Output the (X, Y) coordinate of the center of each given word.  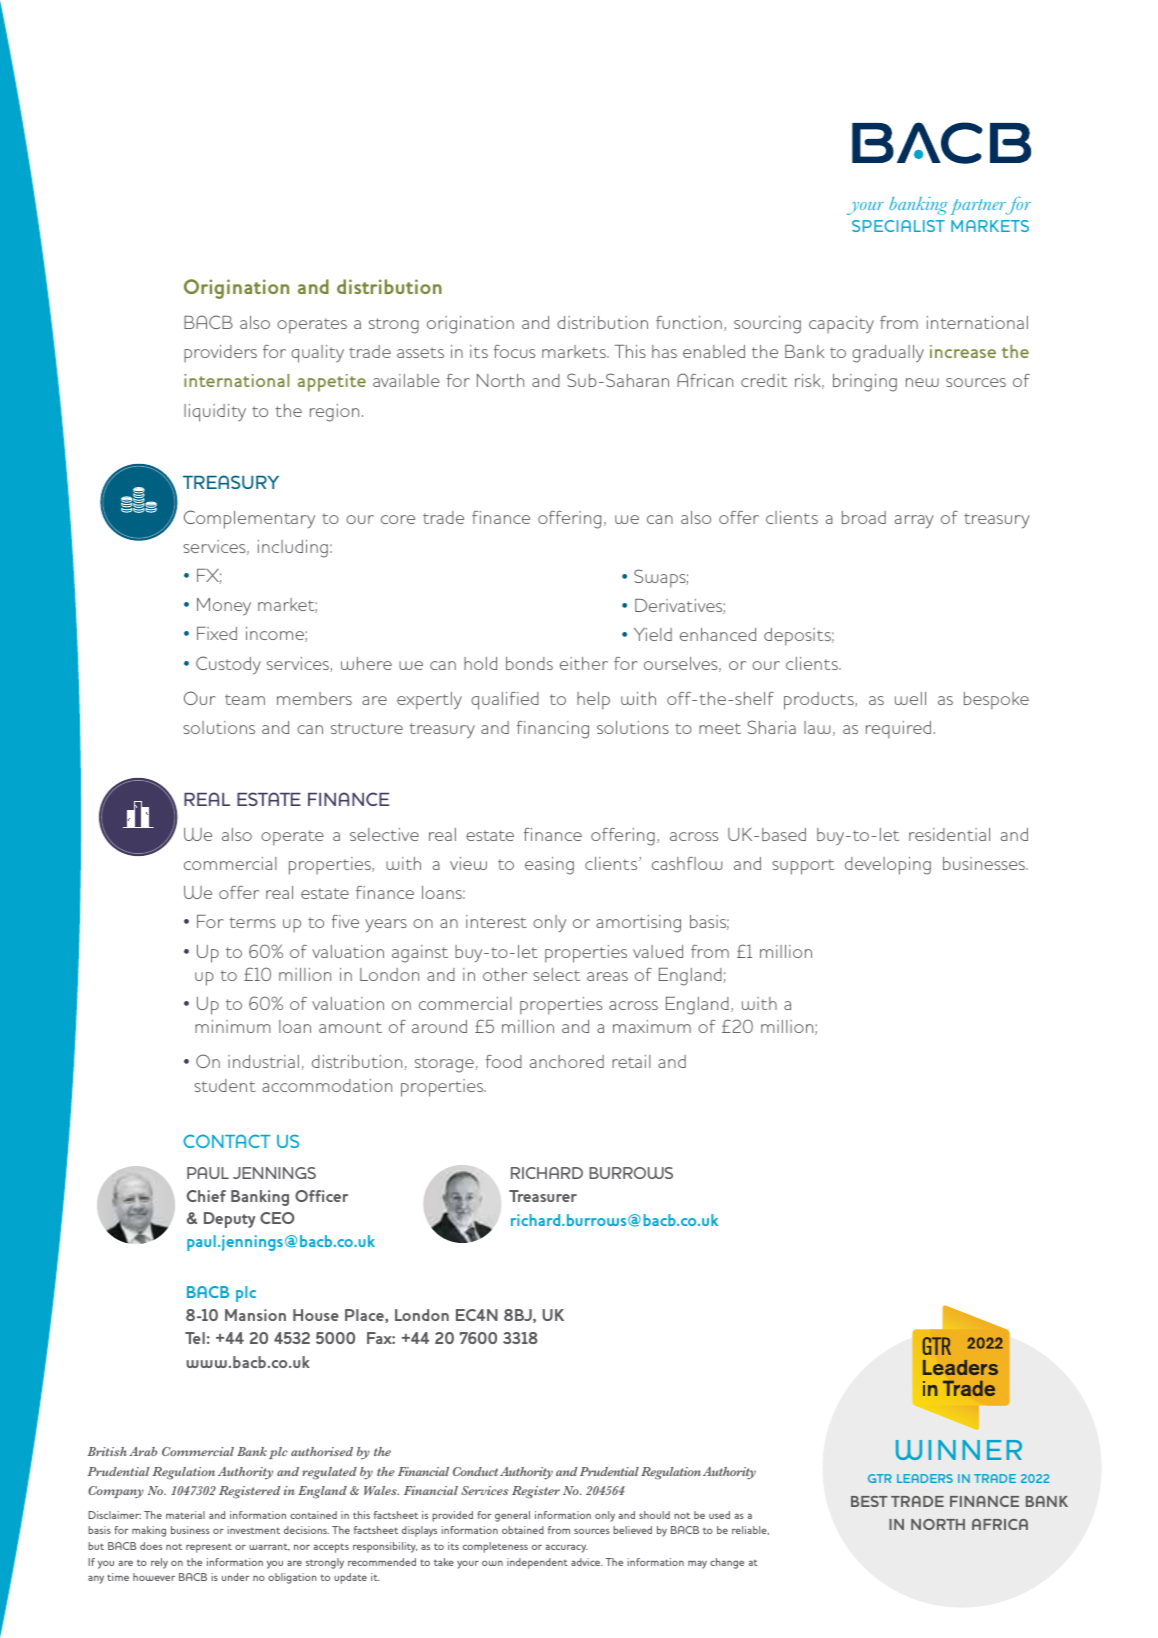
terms (253, 922)
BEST (869, 1501)
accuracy (566, 1548)
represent (209, 1548)
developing (888, 866)
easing (549, 866)
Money (224, 607)
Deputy (229, 1220)
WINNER (959, 1450)
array (914, 522)
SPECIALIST (898, 226)
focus (514, 351)
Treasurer (543, 1196)
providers (220, 354)
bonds (529, 663)
